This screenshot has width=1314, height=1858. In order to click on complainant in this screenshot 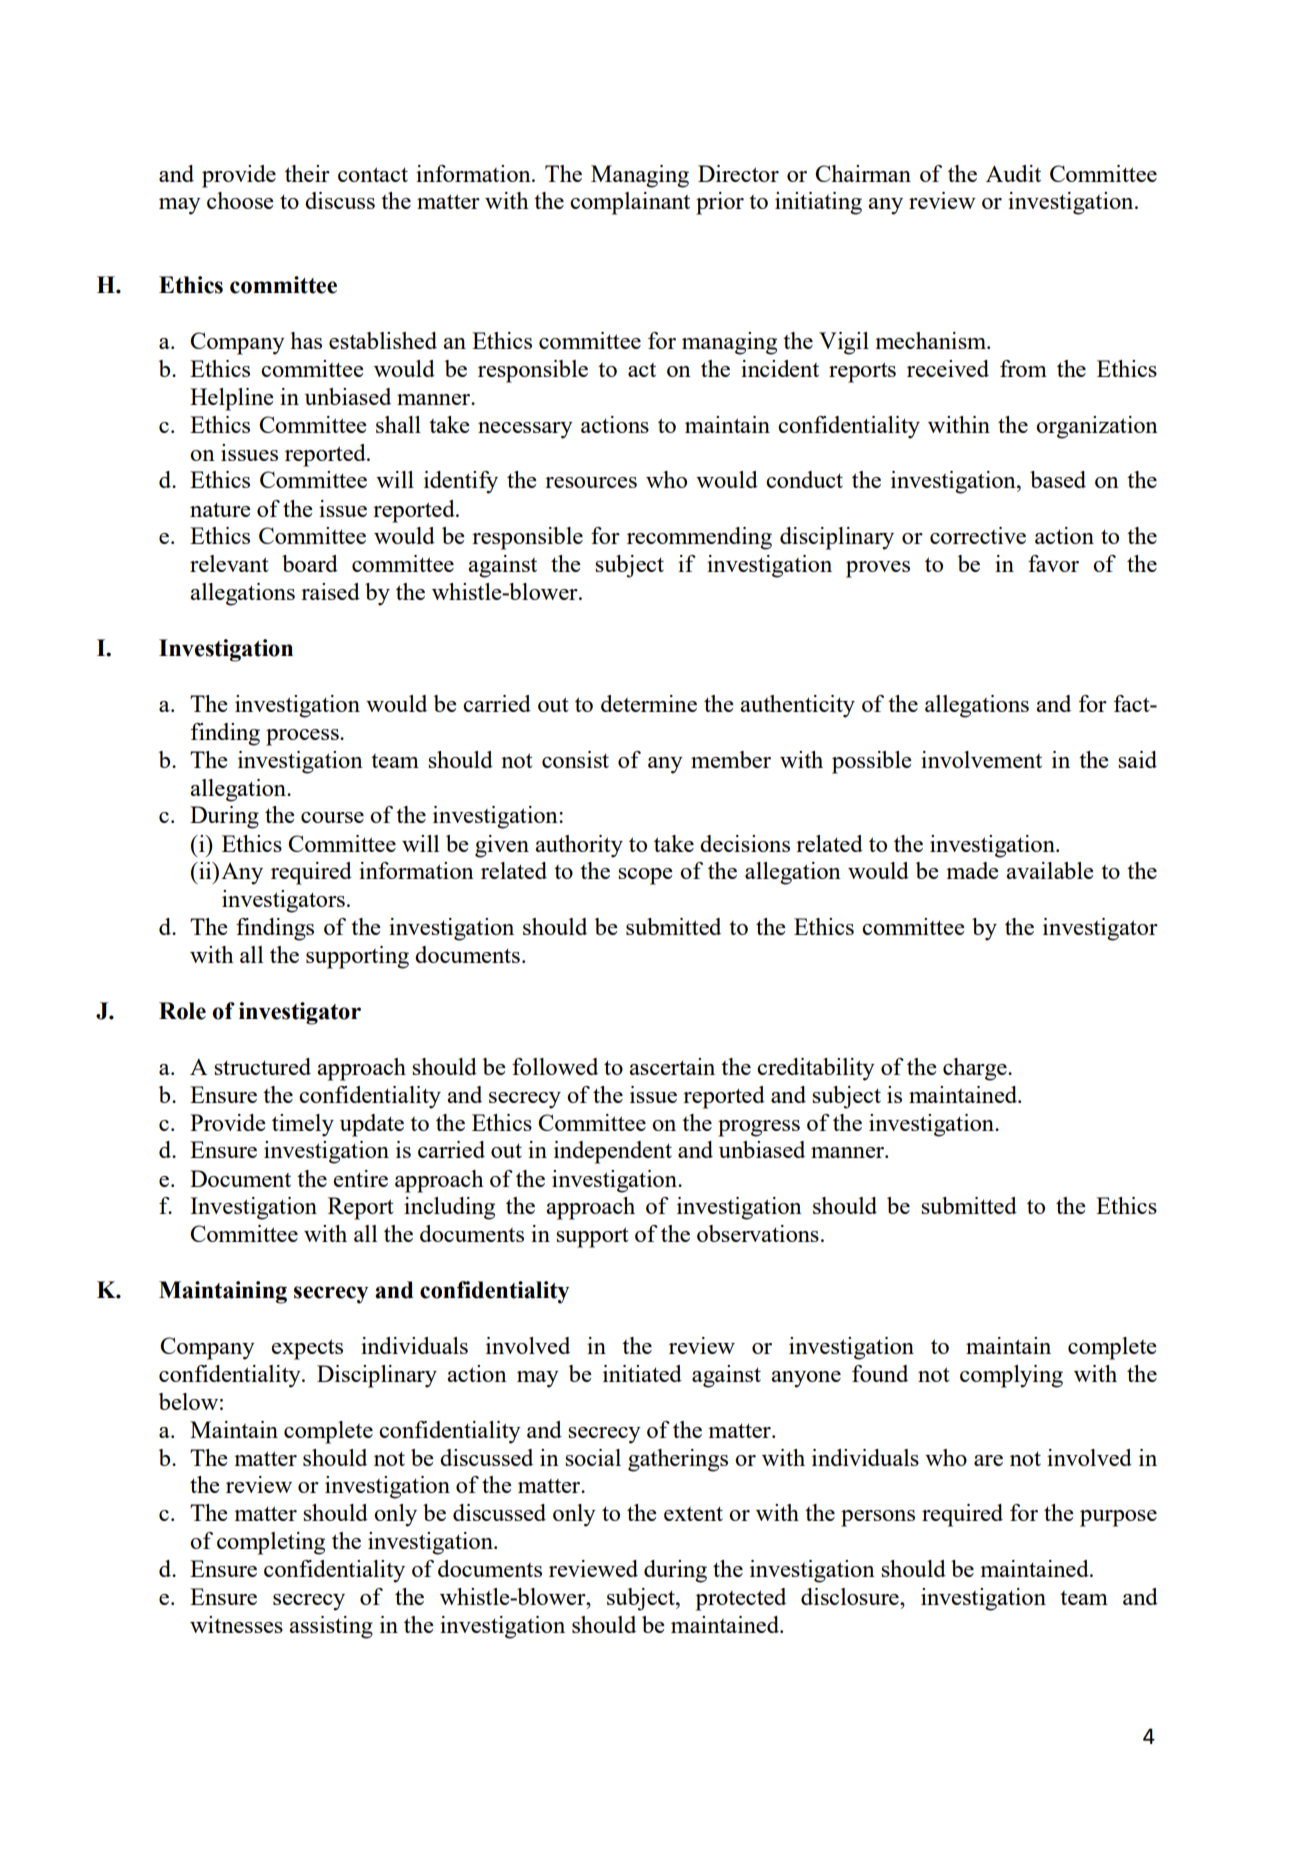, I will do `click(630, 203)`.
